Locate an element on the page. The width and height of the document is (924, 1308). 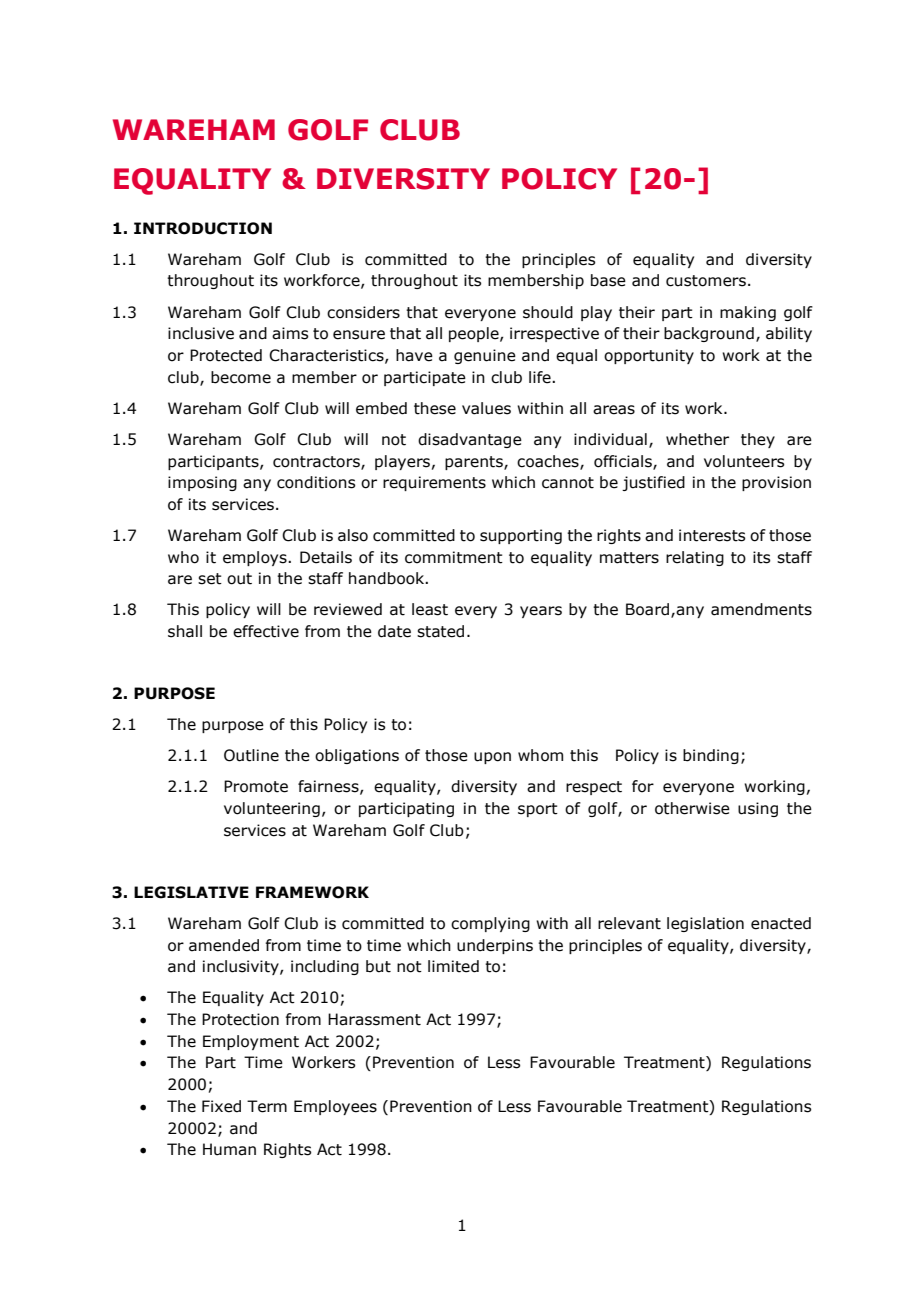
binding is located at coordinates (711, 756).
